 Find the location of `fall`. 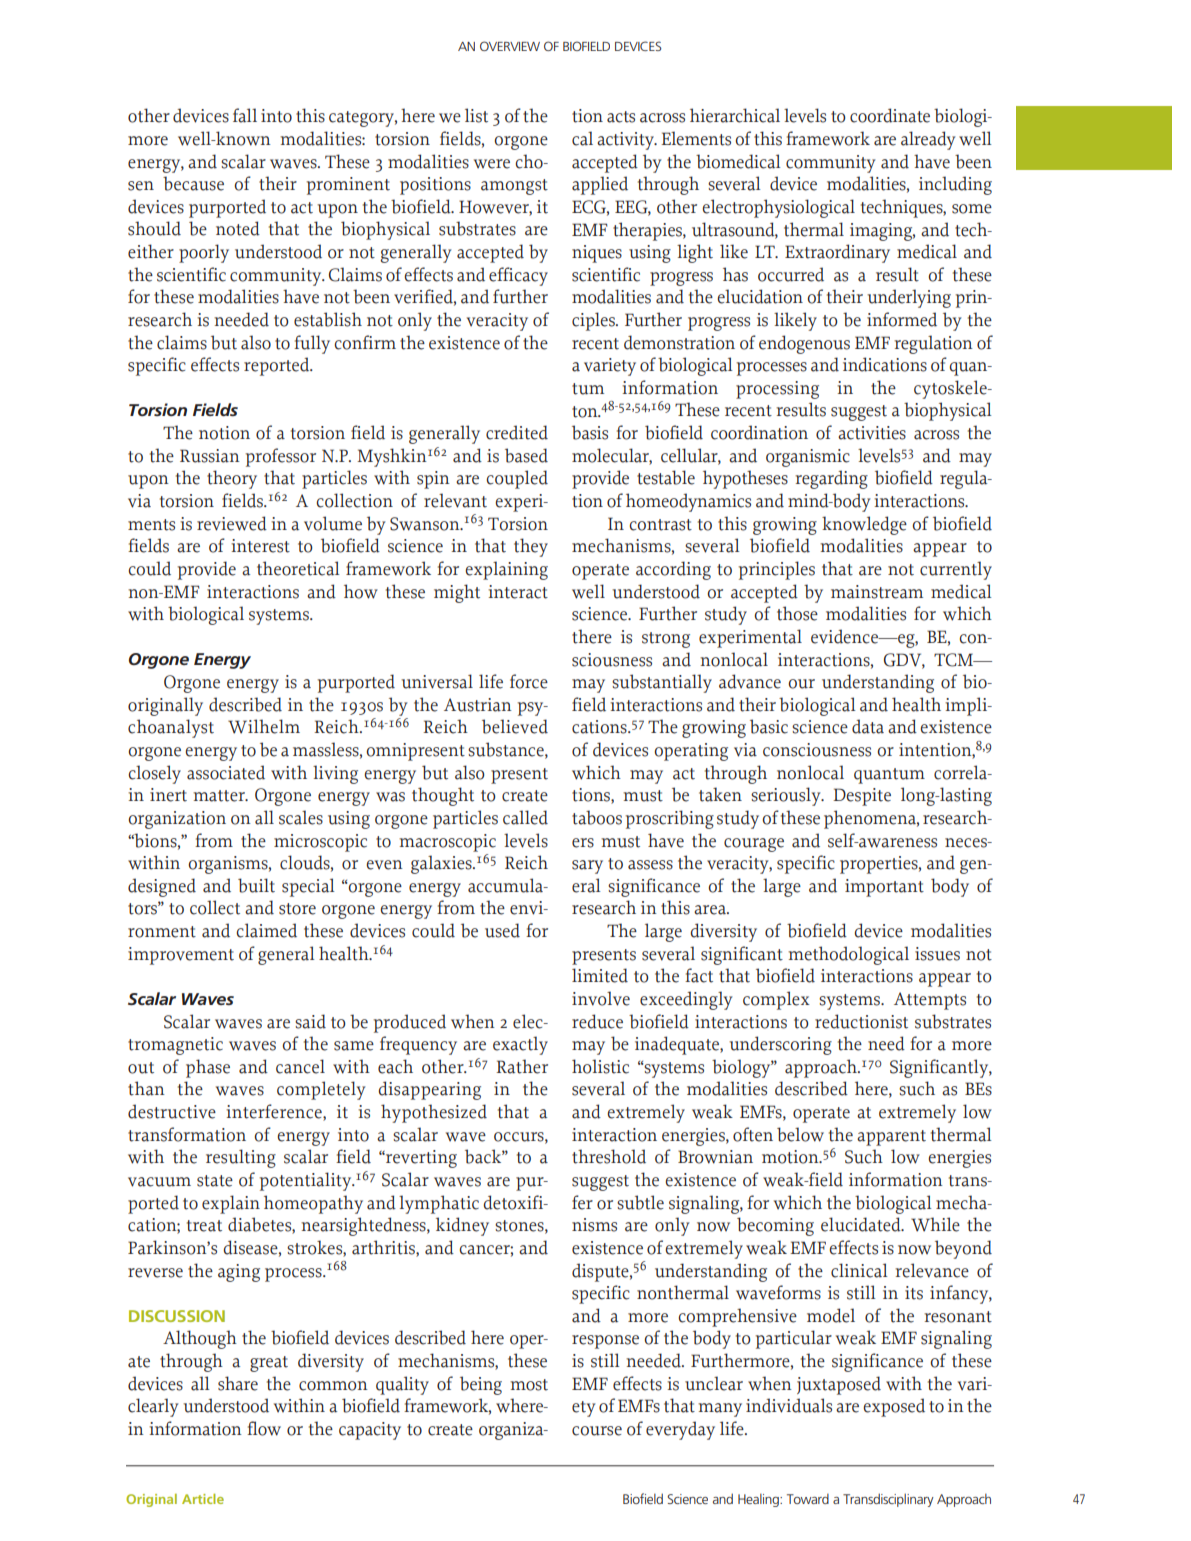

fall is located at coordinates (245, 115).
